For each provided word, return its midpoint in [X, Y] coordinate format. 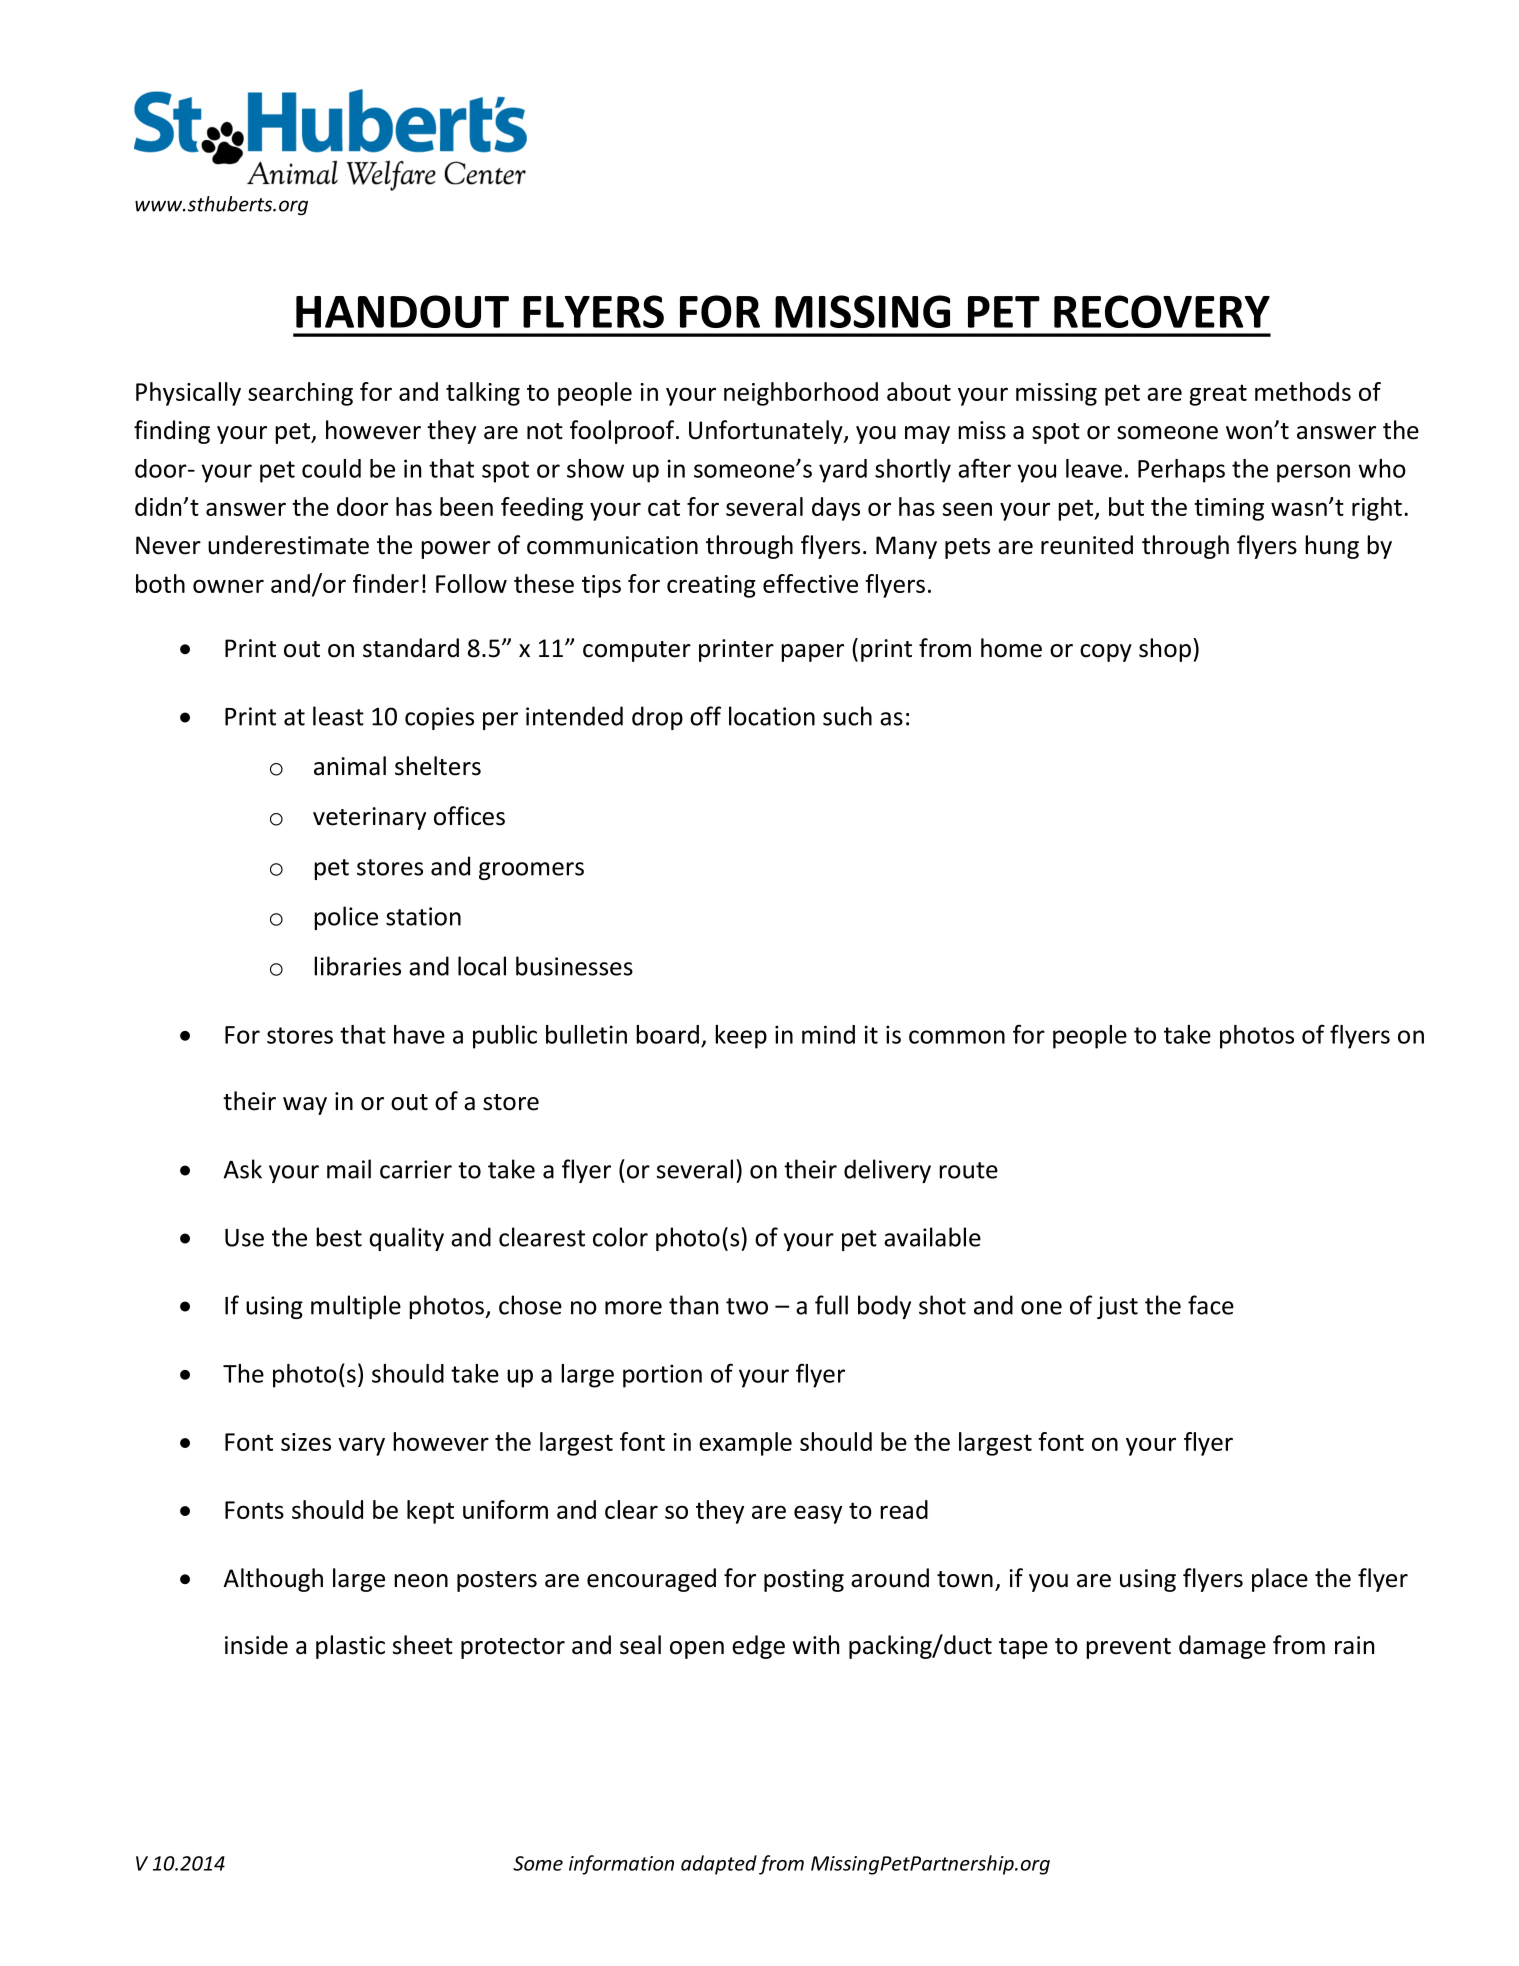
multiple [356, 1307]
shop [1166, 650]
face [1211, 1305]
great [1218, 395]
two [747, 1306]
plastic [350, 1647]
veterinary [369, 818]
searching [300, 394]
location [772, 716]
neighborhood [801, 394]
